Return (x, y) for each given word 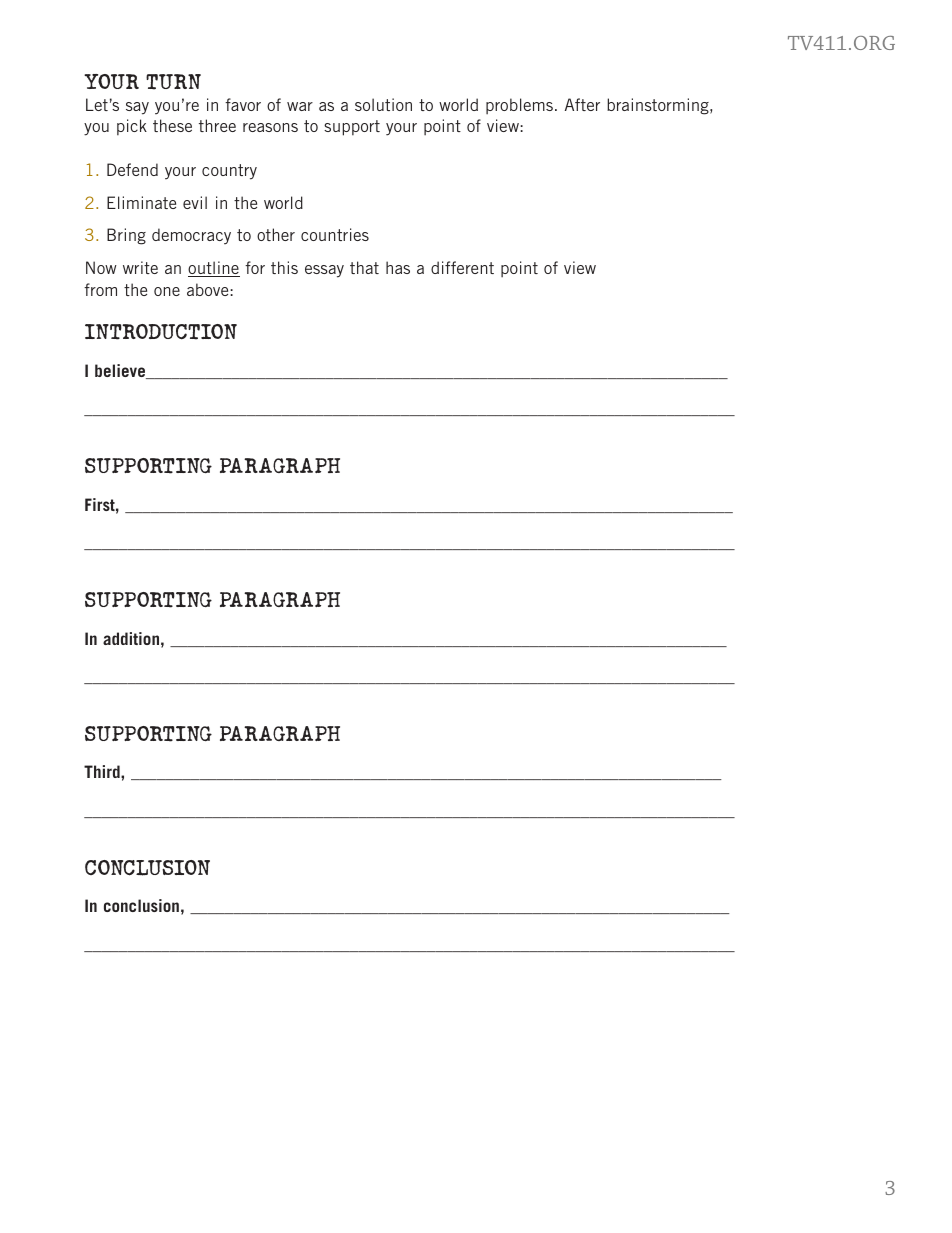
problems (519, 106)
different (462, 267)
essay (324, 271)
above (209, 289)
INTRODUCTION (161, 332)
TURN (173, 82)
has (398, 267)
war (300, 106)
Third (103, 771)
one (167, 291)
